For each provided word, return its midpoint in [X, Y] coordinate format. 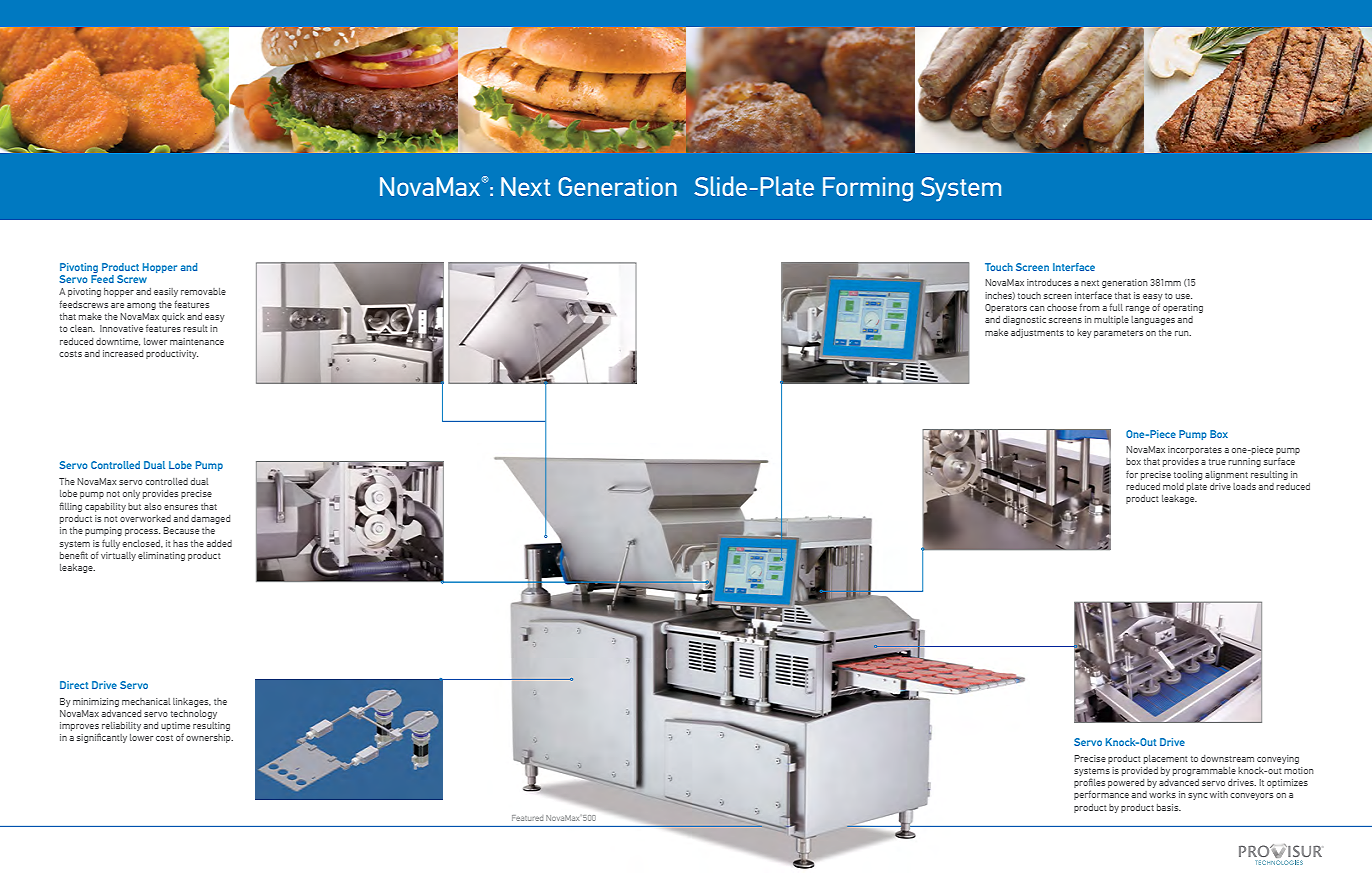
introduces [1049, 282]
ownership [209, 738]
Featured [527, 818]
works [1162, 794]
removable [203, 291]
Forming [868, 189]
